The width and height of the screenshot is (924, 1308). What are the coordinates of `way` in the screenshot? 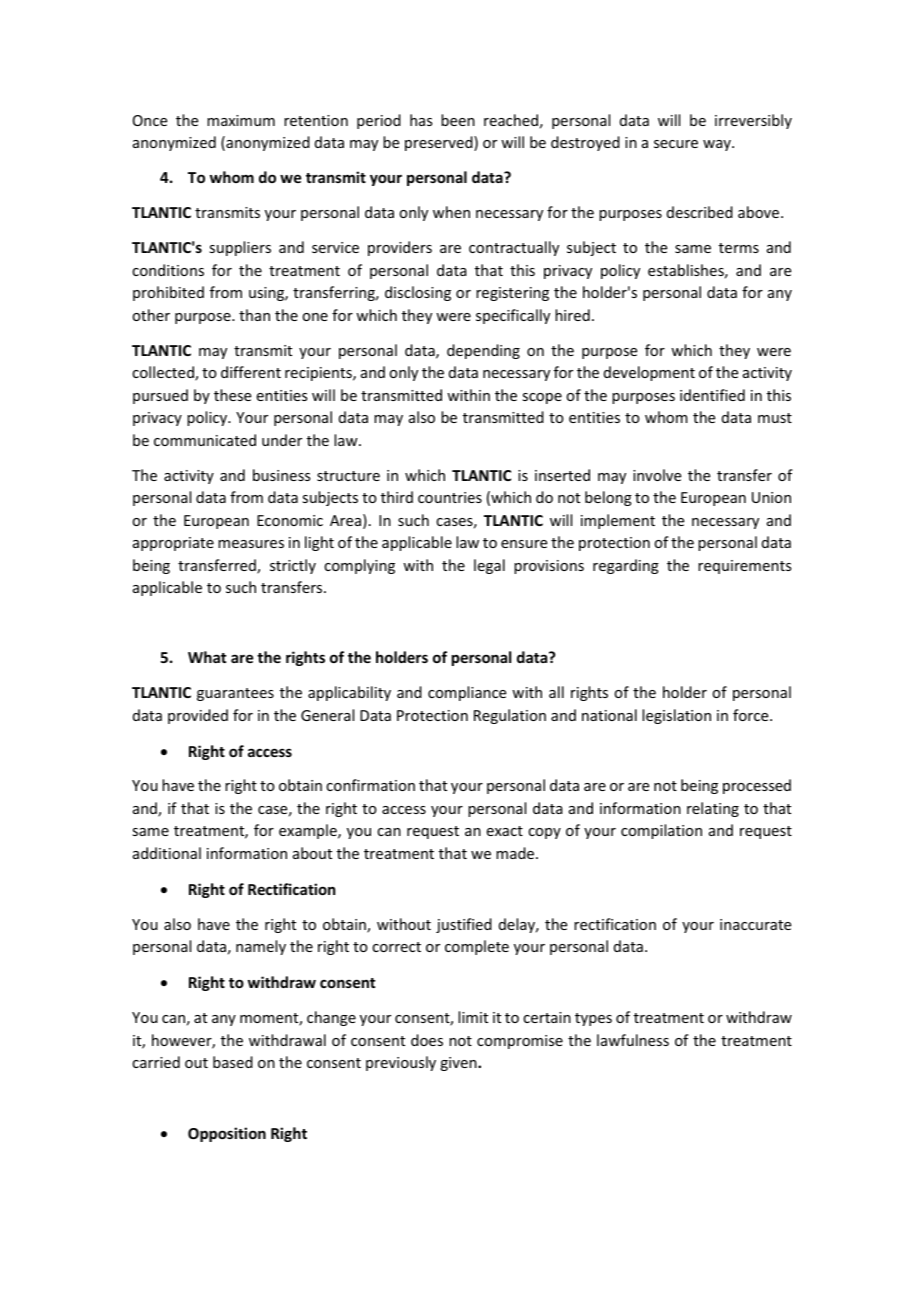 It's located at (718, 145).
